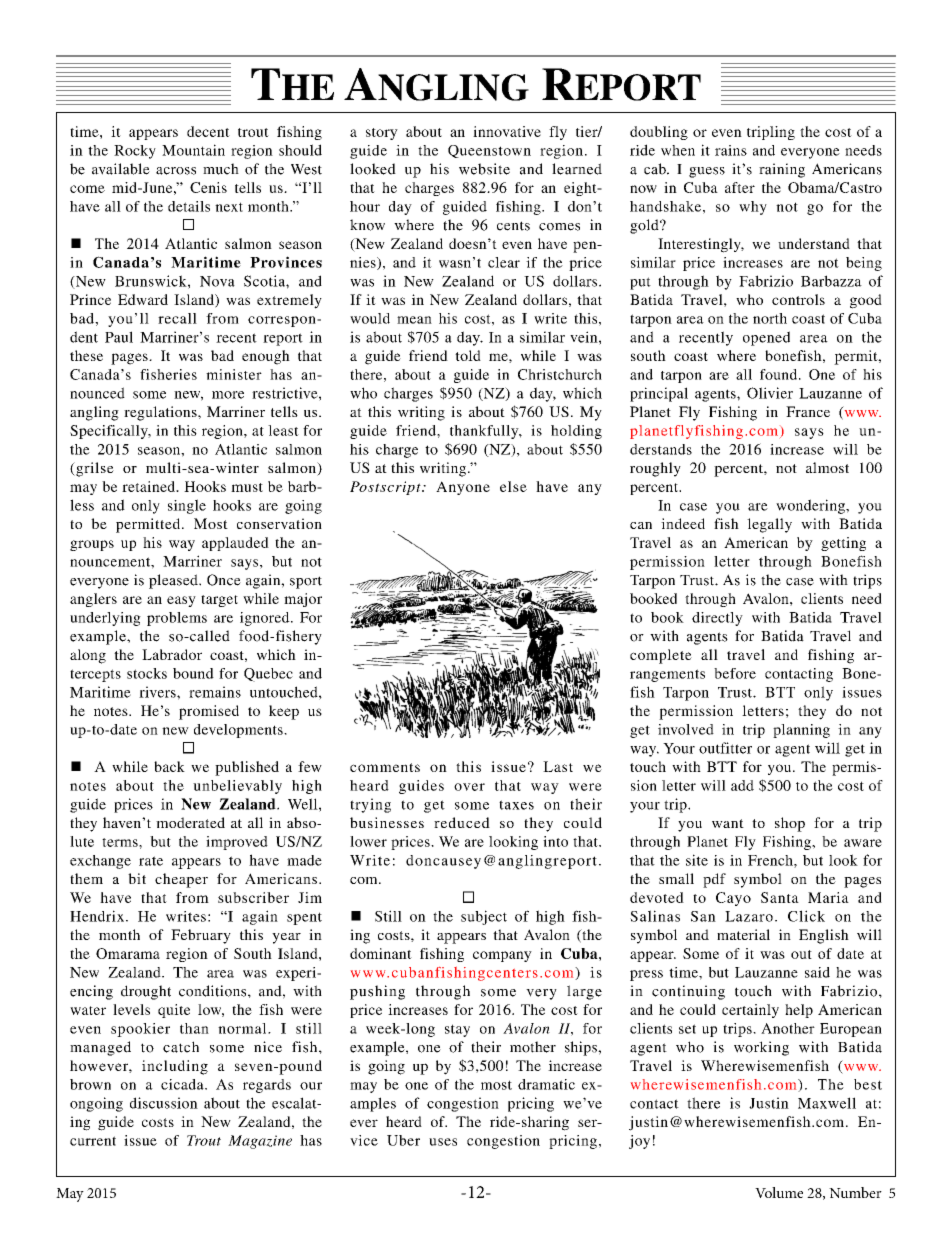  I want to click on directly, so click(717, 619).
